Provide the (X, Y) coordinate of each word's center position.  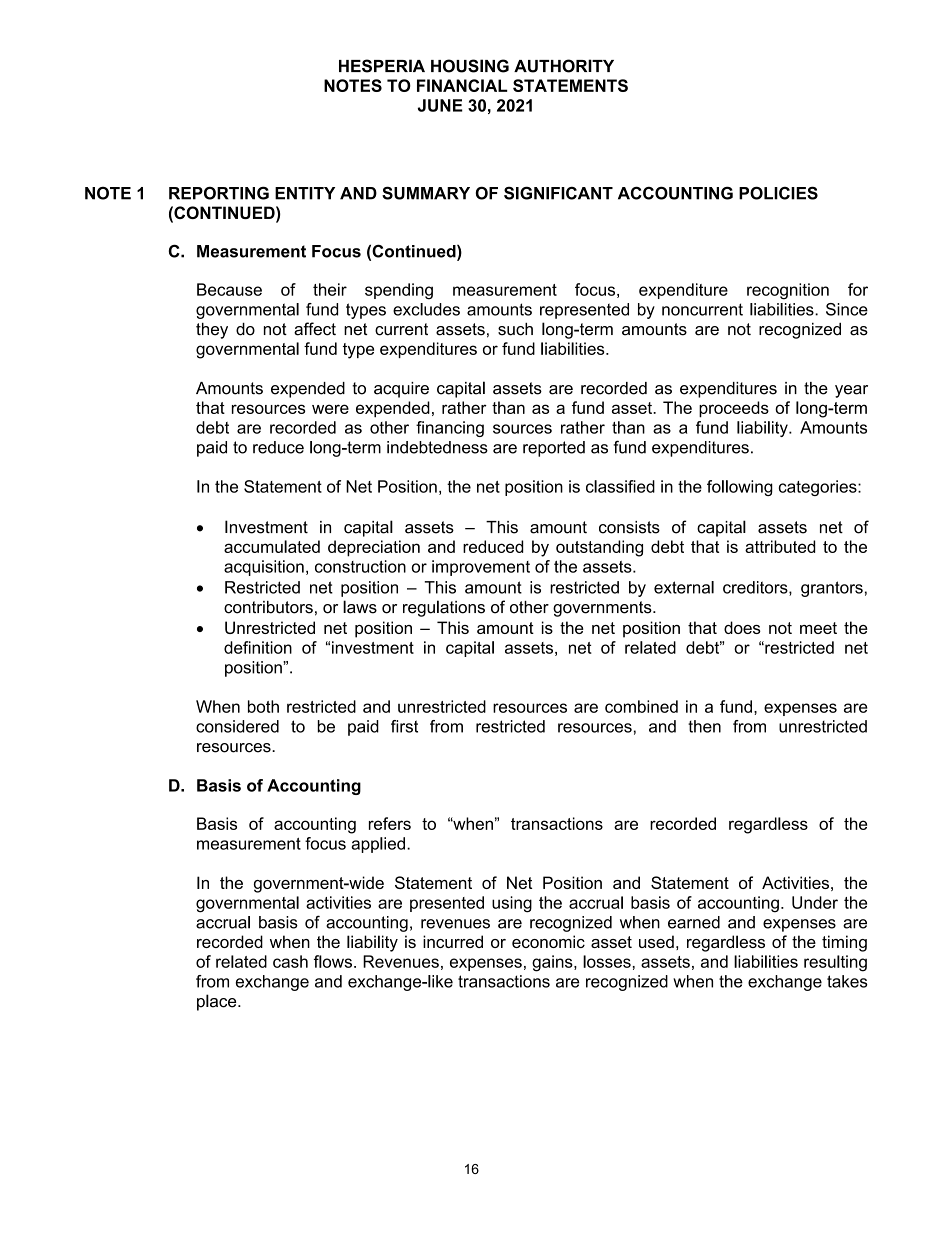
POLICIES (778, 193)
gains (553, 963)
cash (290, 961)
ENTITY (305, 193)
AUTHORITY (564, 66)
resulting (835, 963)
